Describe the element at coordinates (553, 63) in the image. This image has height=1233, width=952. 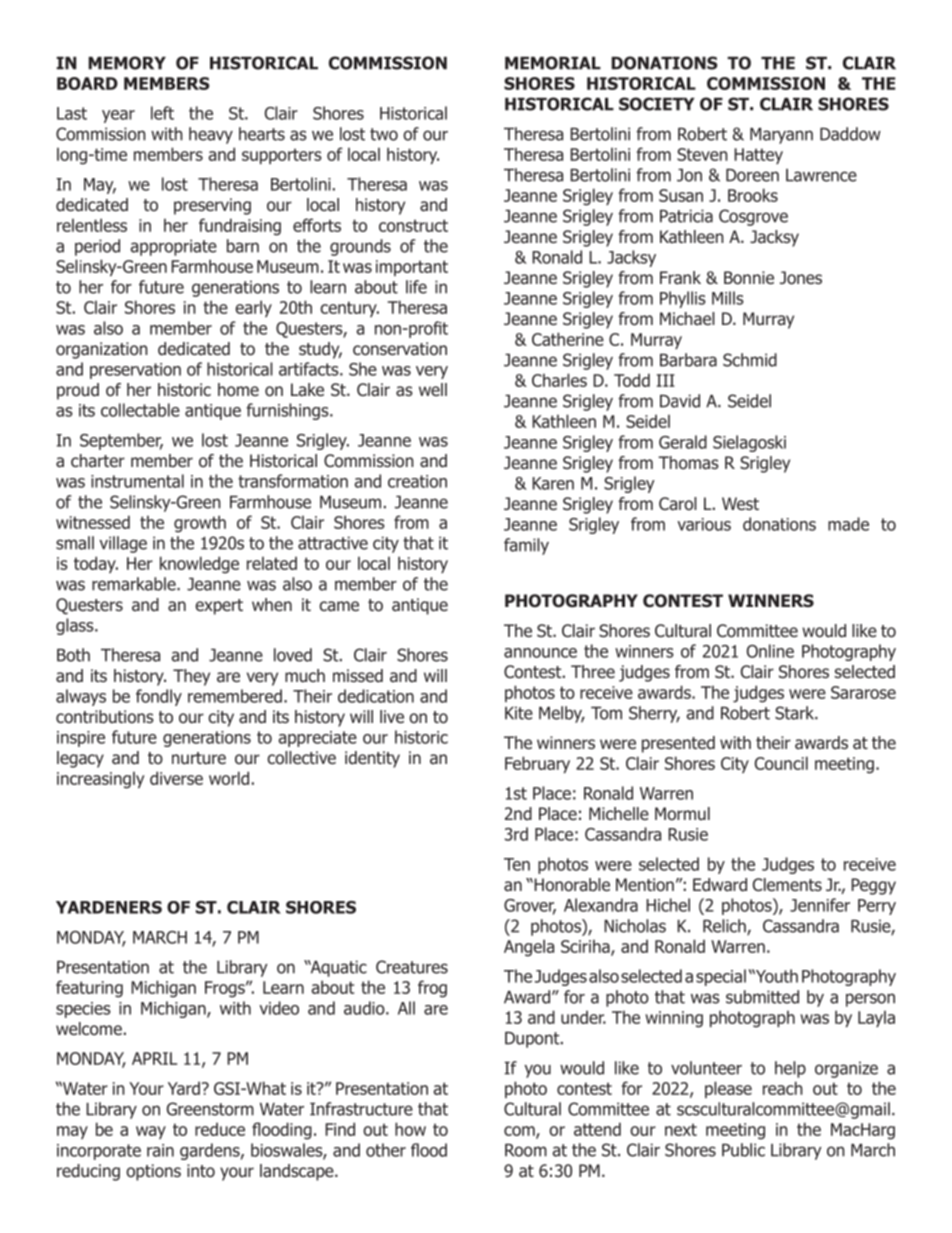
I see `MEMORIAL` at that location.
